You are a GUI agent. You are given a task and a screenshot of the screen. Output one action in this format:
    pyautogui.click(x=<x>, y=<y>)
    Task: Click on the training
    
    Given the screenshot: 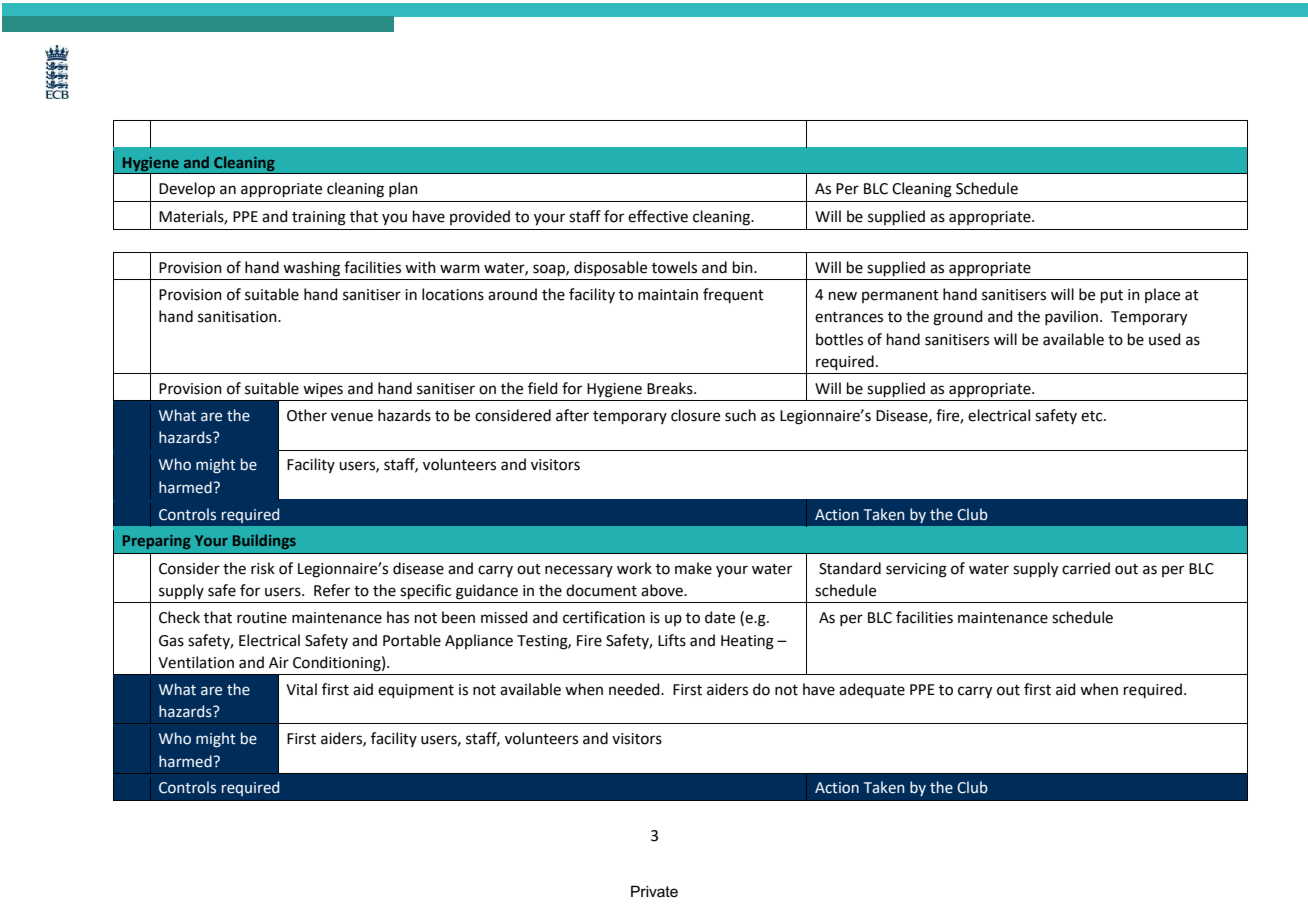 What is the action you would take?
    pyautogui.click(x=319, y=218)
